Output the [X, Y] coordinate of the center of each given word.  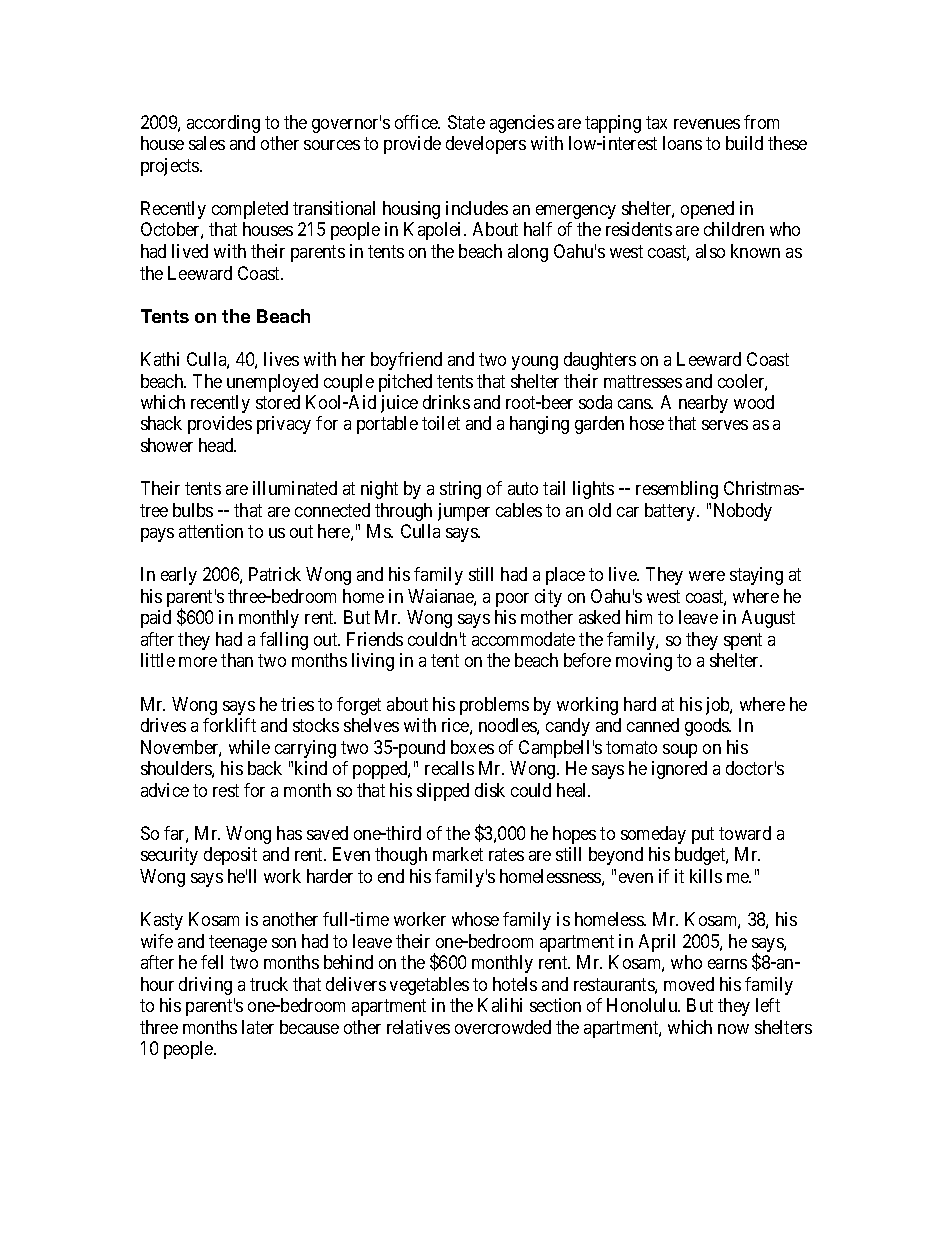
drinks [446, 402]
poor [512, 600]
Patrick [275, 574]
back [265, 768]
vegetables [429, 986]
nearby [703, 404]
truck [269, 984]
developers [486, 145]
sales [207, 143]
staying [756, 576]
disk [490, 790]
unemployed [272, 383]
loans [682, 143]
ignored [679, 770]
